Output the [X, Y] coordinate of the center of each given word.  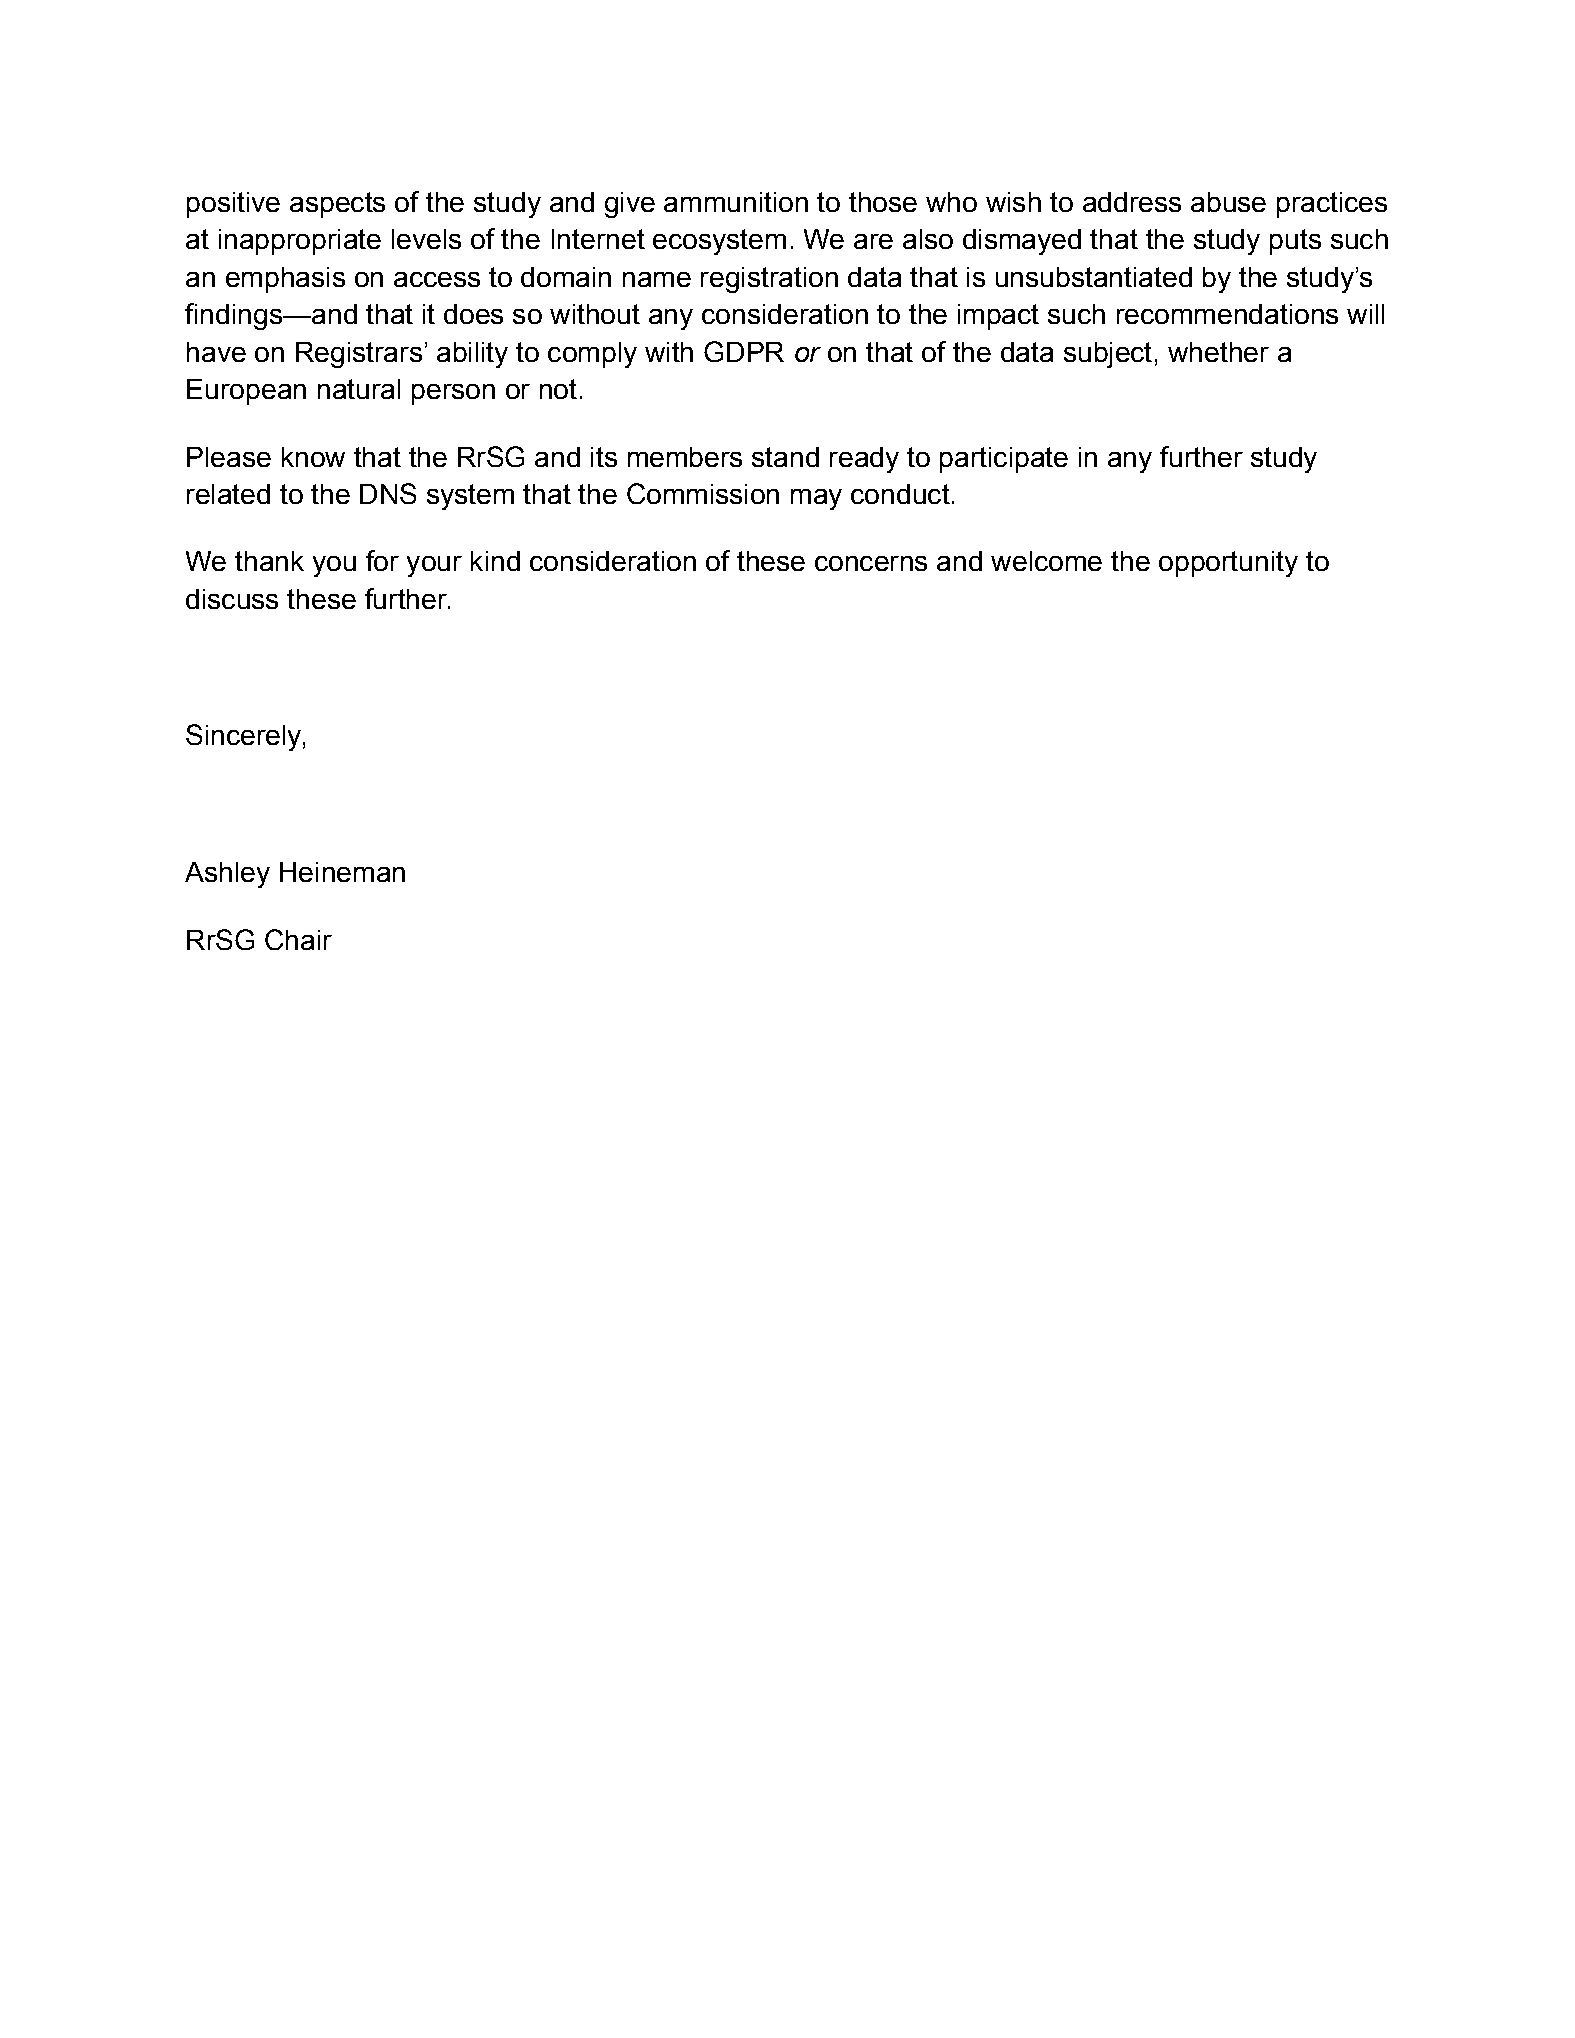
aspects [337, 205]
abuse [1228, 202]
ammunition [736, 202]
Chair [298, 939]
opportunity [1228, 564]
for [382, 560]
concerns [871, 563]
